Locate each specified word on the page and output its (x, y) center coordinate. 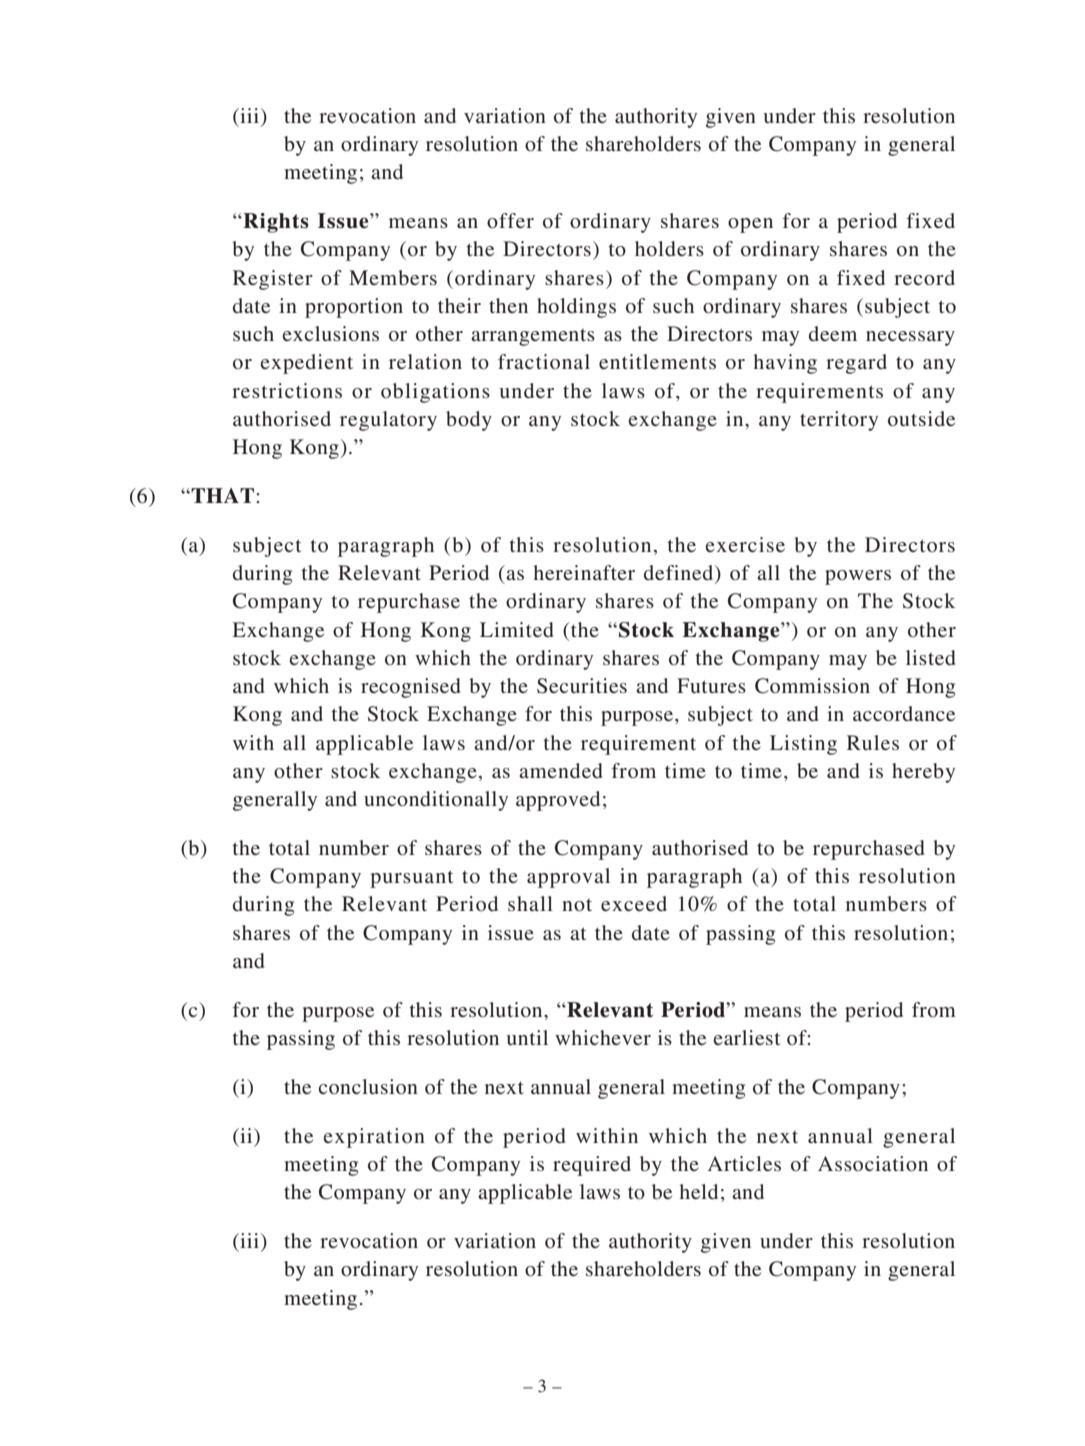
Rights (275, 223)
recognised (410, 688)
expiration (374, 1138)
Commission (812, 686)
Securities (582, 686)
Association (873, 1163)
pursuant (411, 879)
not (577, 905)
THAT (223, 495)
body (469, 421)
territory (839, 421)
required (592, 1166)
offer (510, 220)
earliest (746, 1037)
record (924, 277)
